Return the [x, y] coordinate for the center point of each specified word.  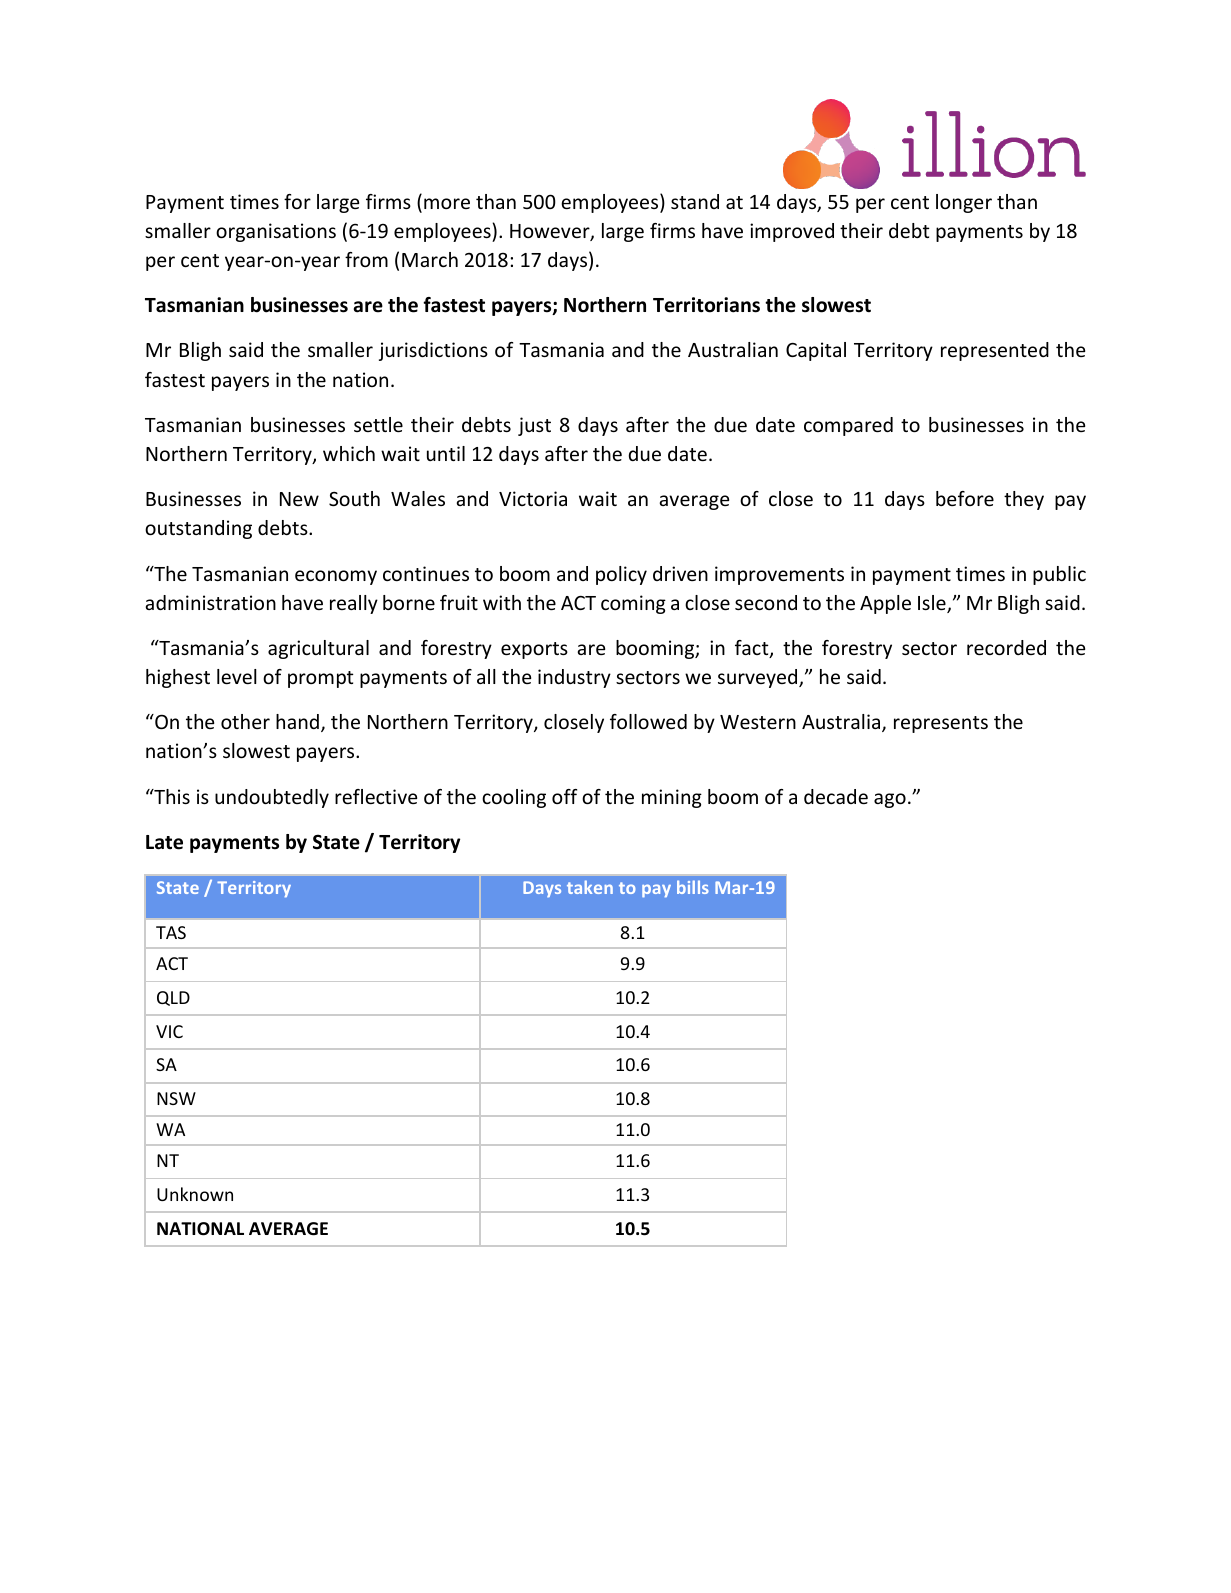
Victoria [533, 498]
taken [590, 887]
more [447, 203]
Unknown [195, 1194]
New [299, 499]
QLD [173, 998]
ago [890, 800]
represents [941, 724]
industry [574, 678]
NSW [176, 1098]
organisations [276, 232]
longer [964, 203]
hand [297, 721]
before [965, 498]
